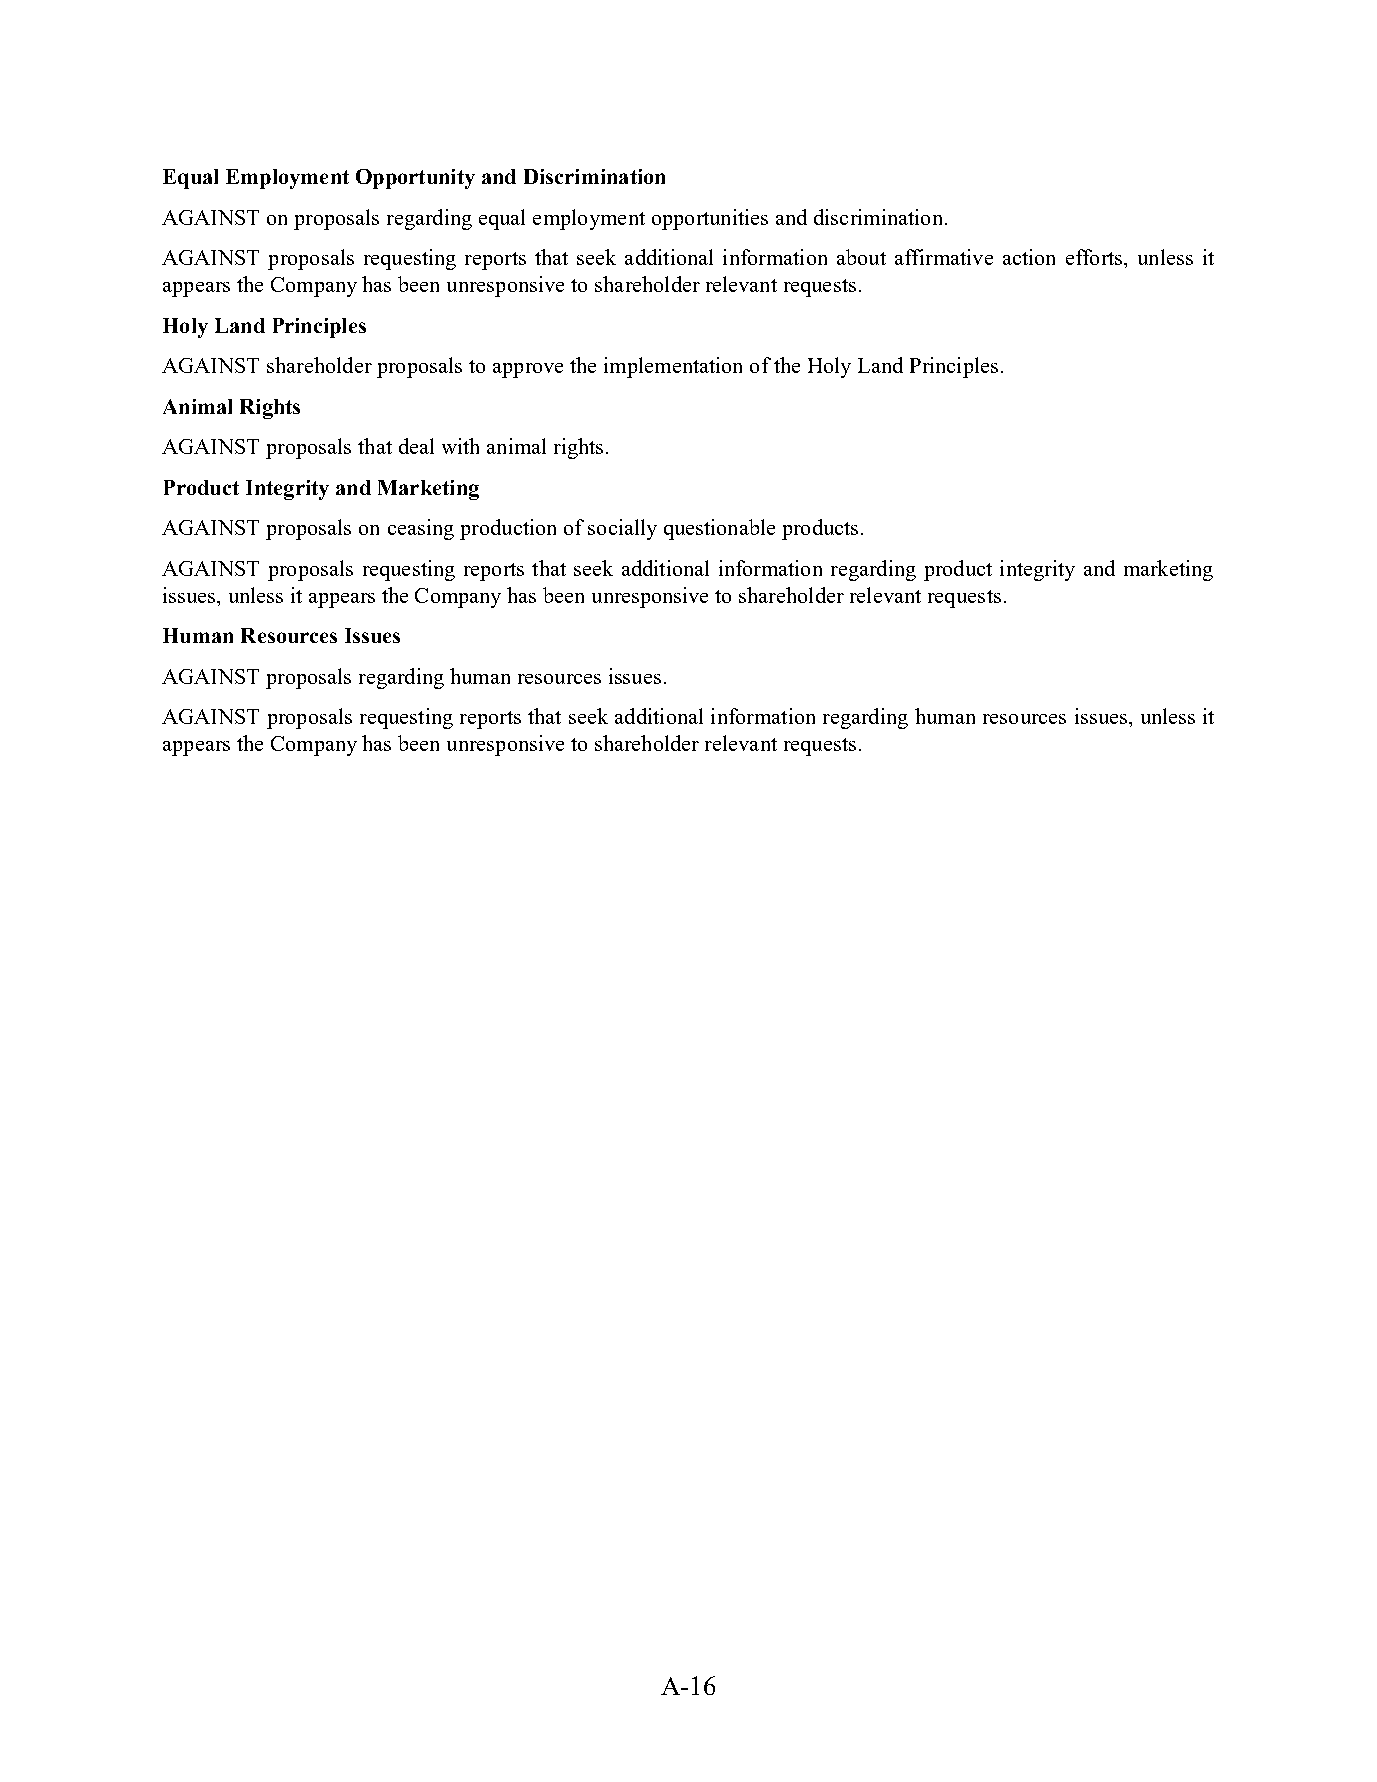  What do you see at coordinates (944, 257) in the screenshot?
I see `affirmative` at bounding box center [944, 257].
